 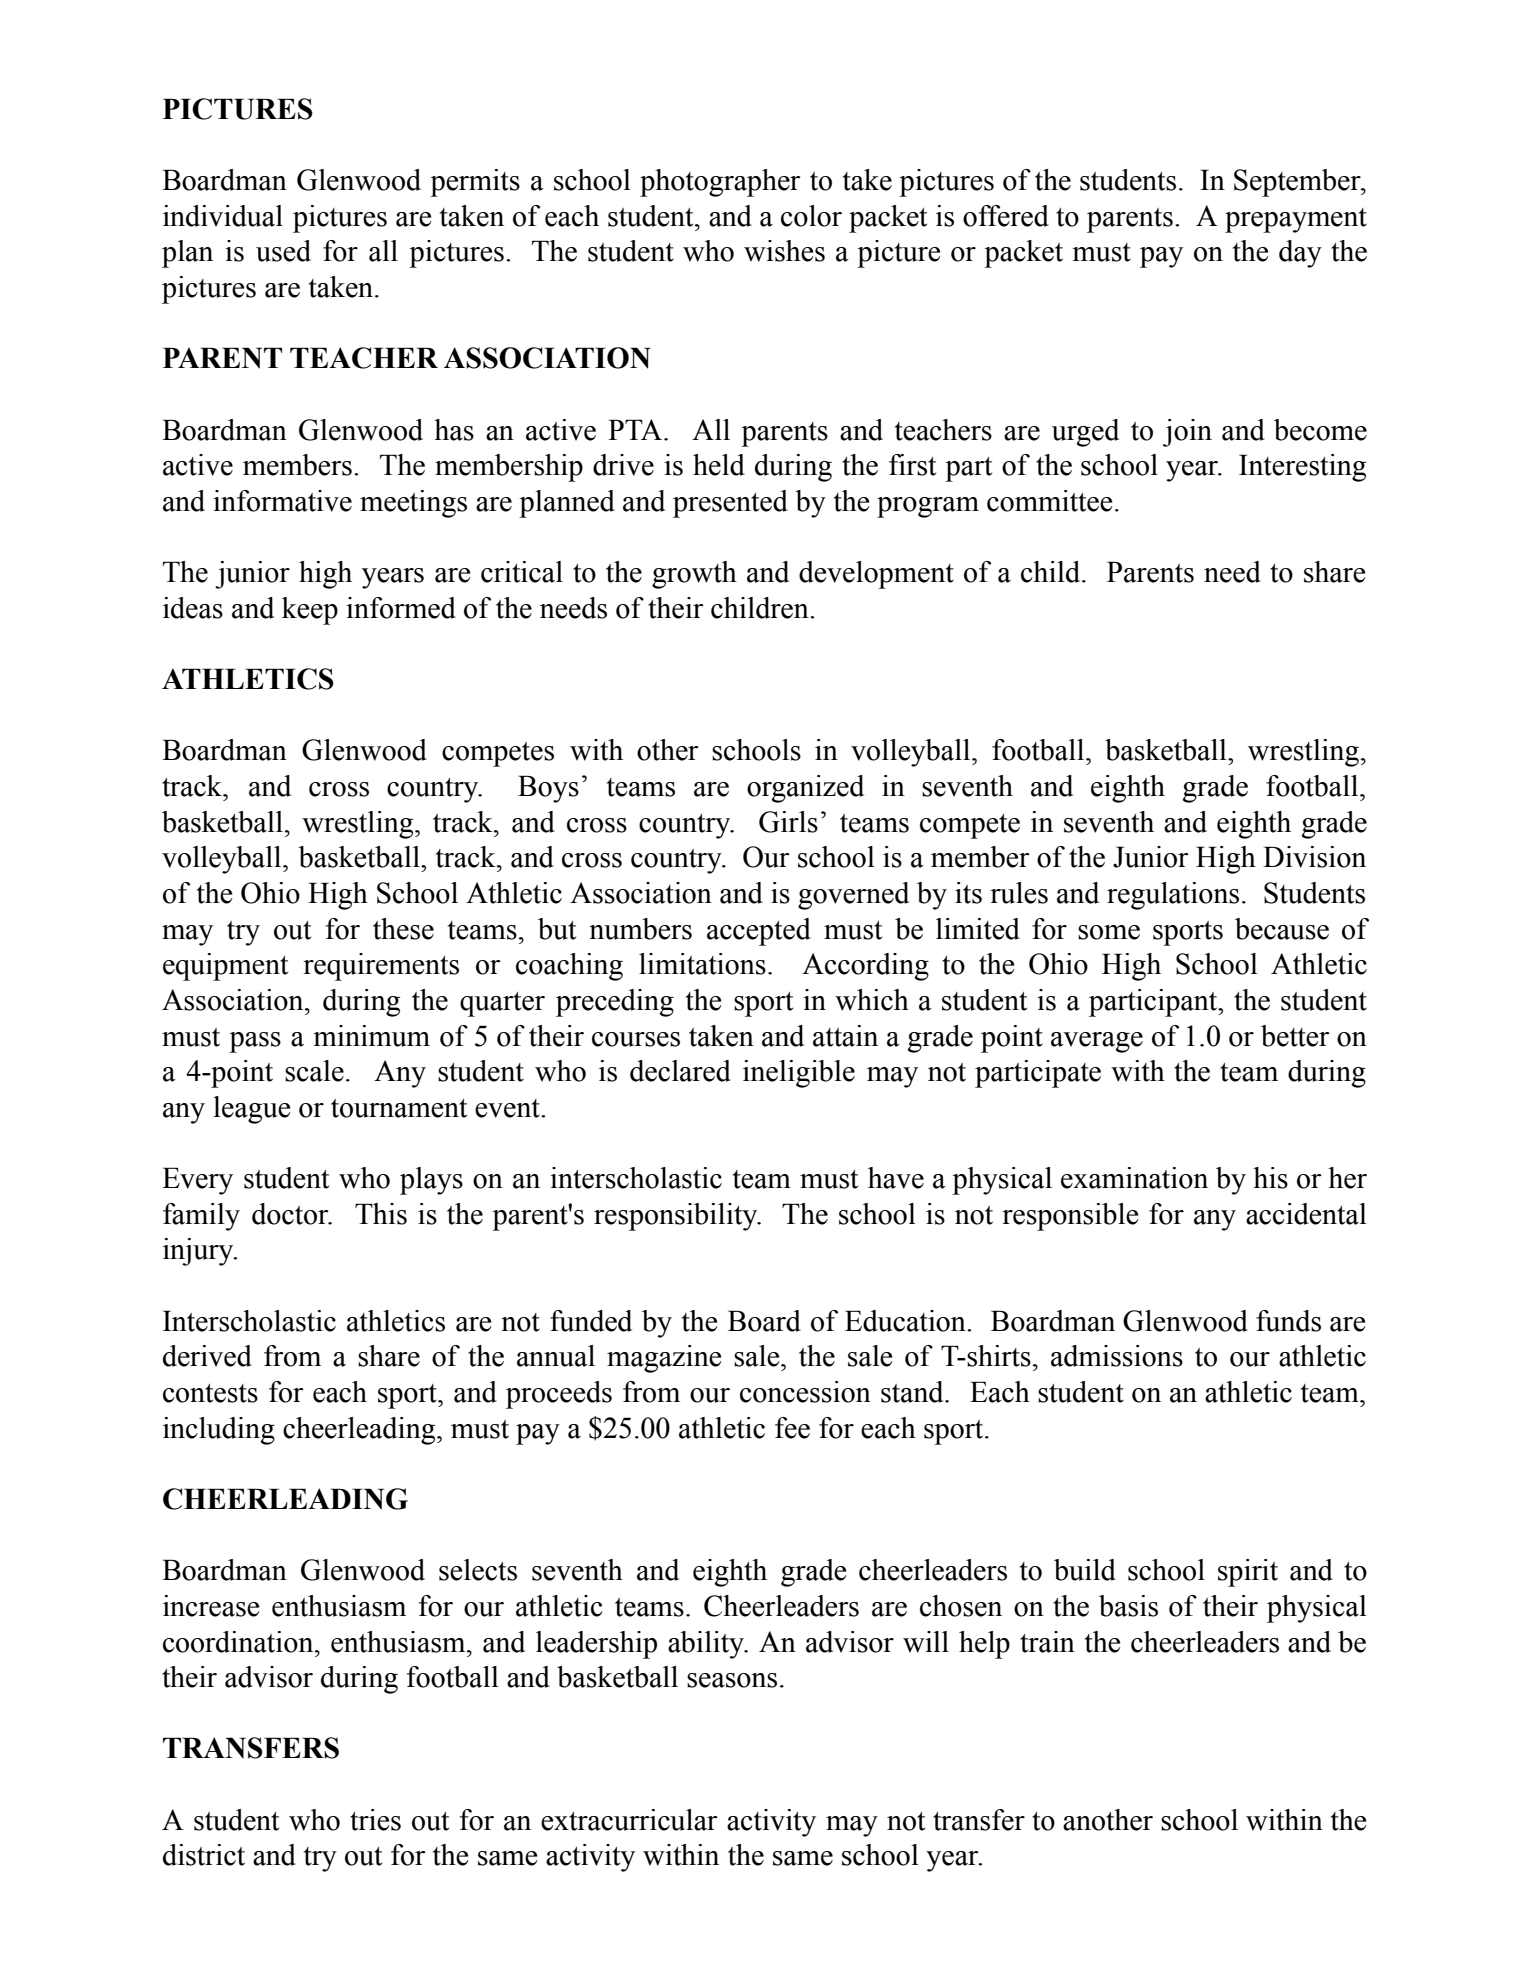 What do you see at coordinates (805, 789) in the page?
I see `organized` at bounding box center [805, 789].
